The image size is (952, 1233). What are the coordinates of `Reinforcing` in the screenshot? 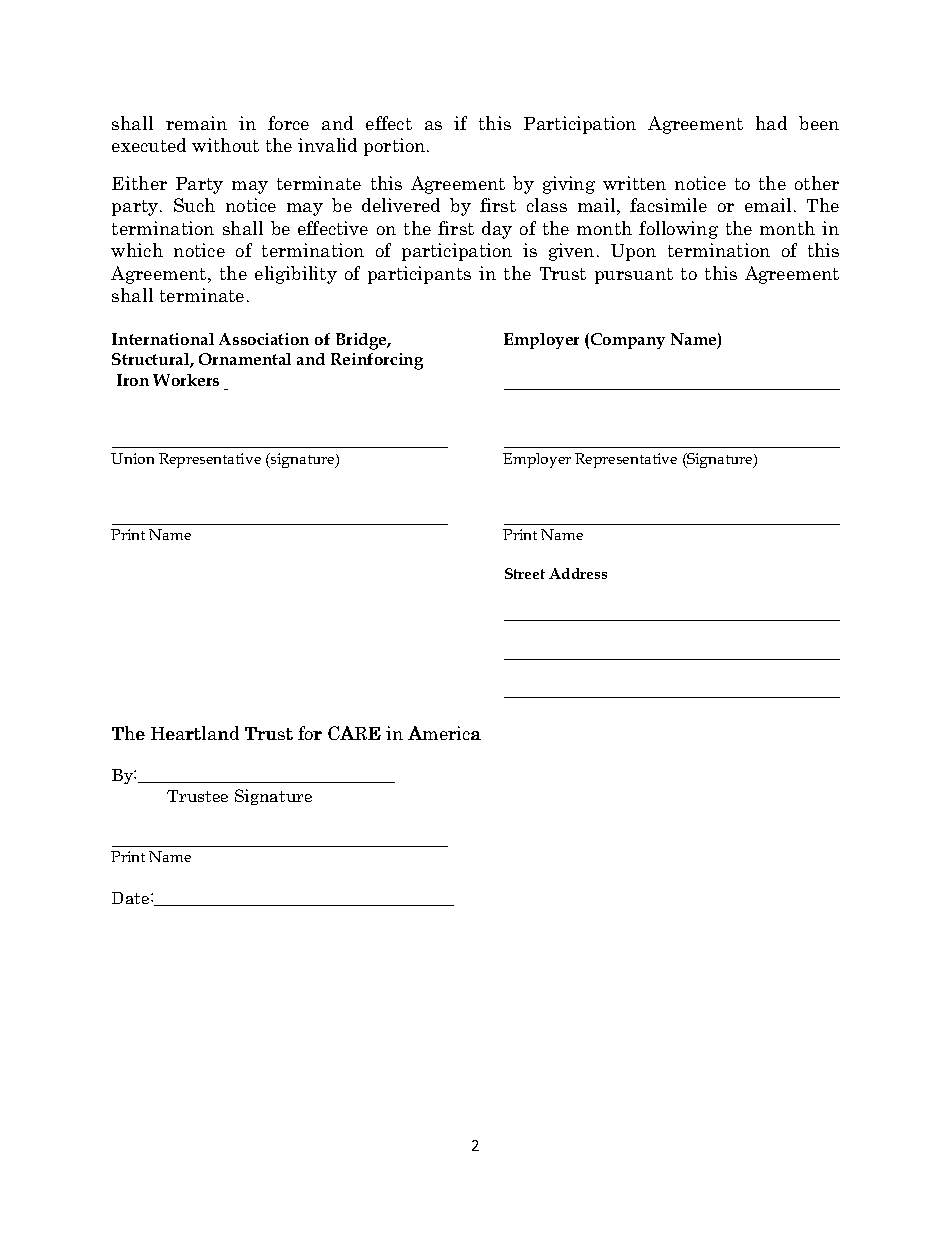 It's located at (377, 361).
